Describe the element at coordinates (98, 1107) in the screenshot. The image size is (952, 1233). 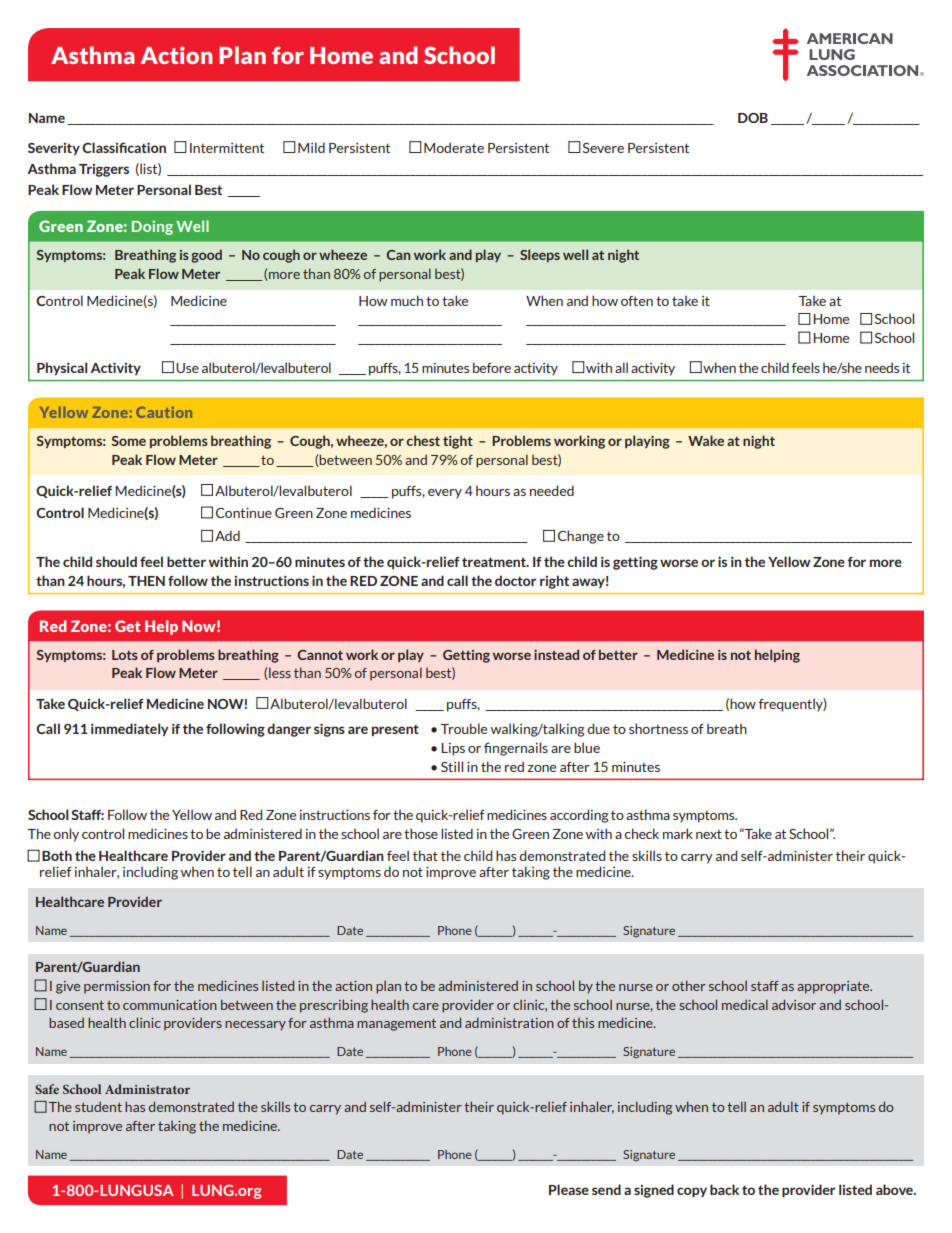
I see `student` at that location.
